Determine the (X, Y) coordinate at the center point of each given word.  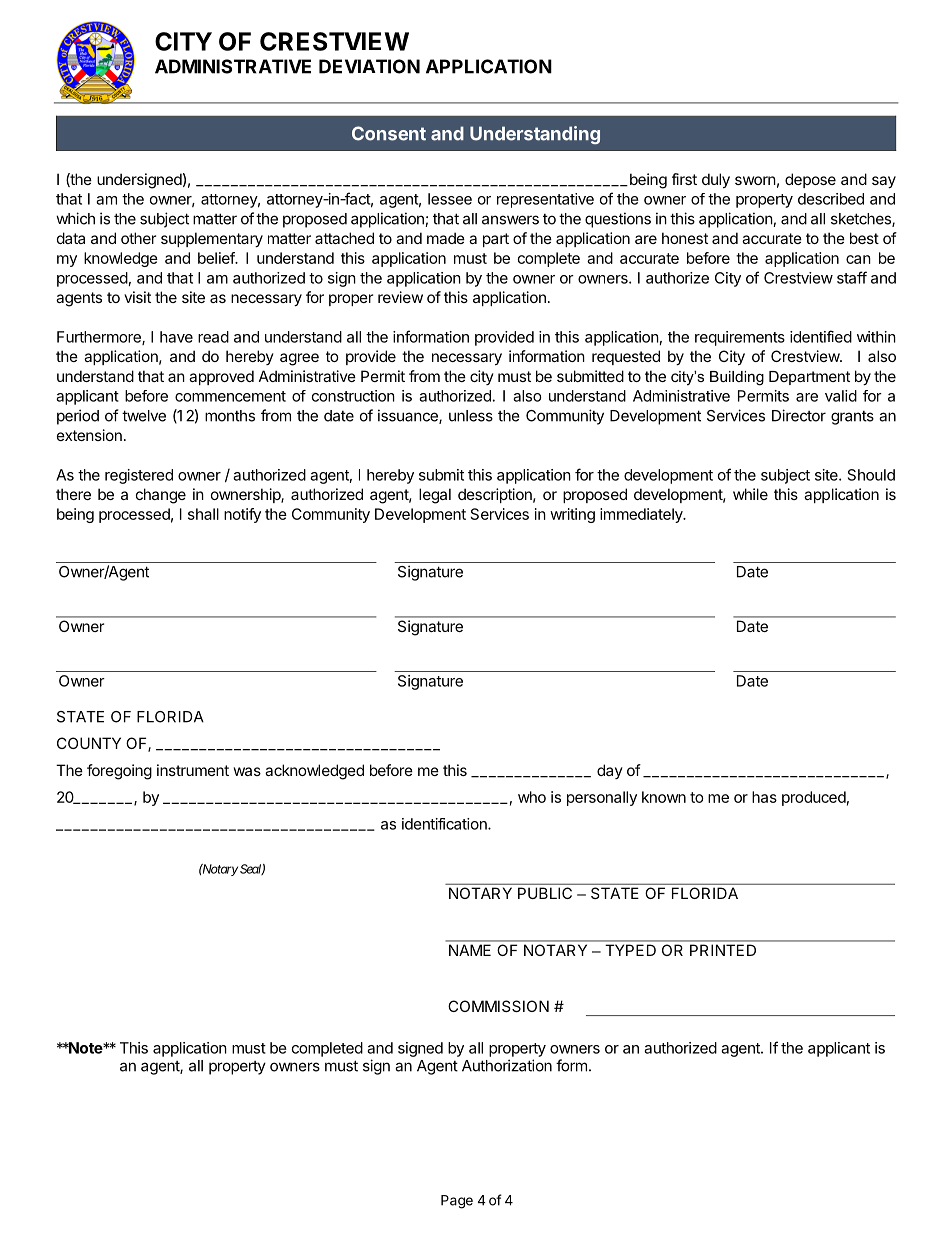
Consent (389, 133)
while (750, 494)
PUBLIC (545, 893)
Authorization (507, 1065)
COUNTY (89, 743)
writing (572, 515)
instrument (193, 770)
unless (471, 416)
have (176, 337)
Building (737, 378)
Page (457, 1202)
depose (810, 180)
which (75, 218)
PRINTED (723, 950)
